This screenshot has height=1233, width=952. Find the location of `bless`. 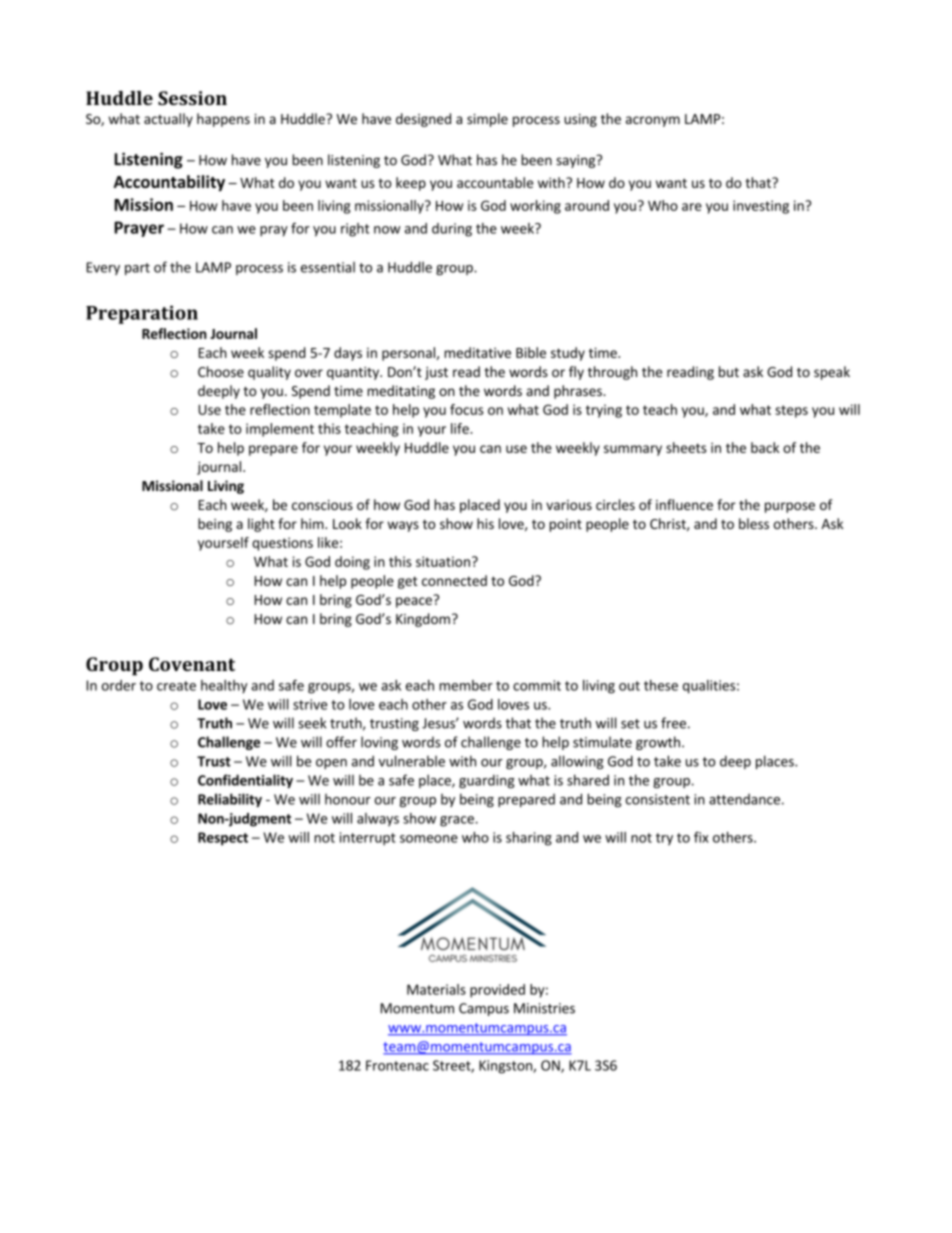

bless is located at coordinates (754, 523).
